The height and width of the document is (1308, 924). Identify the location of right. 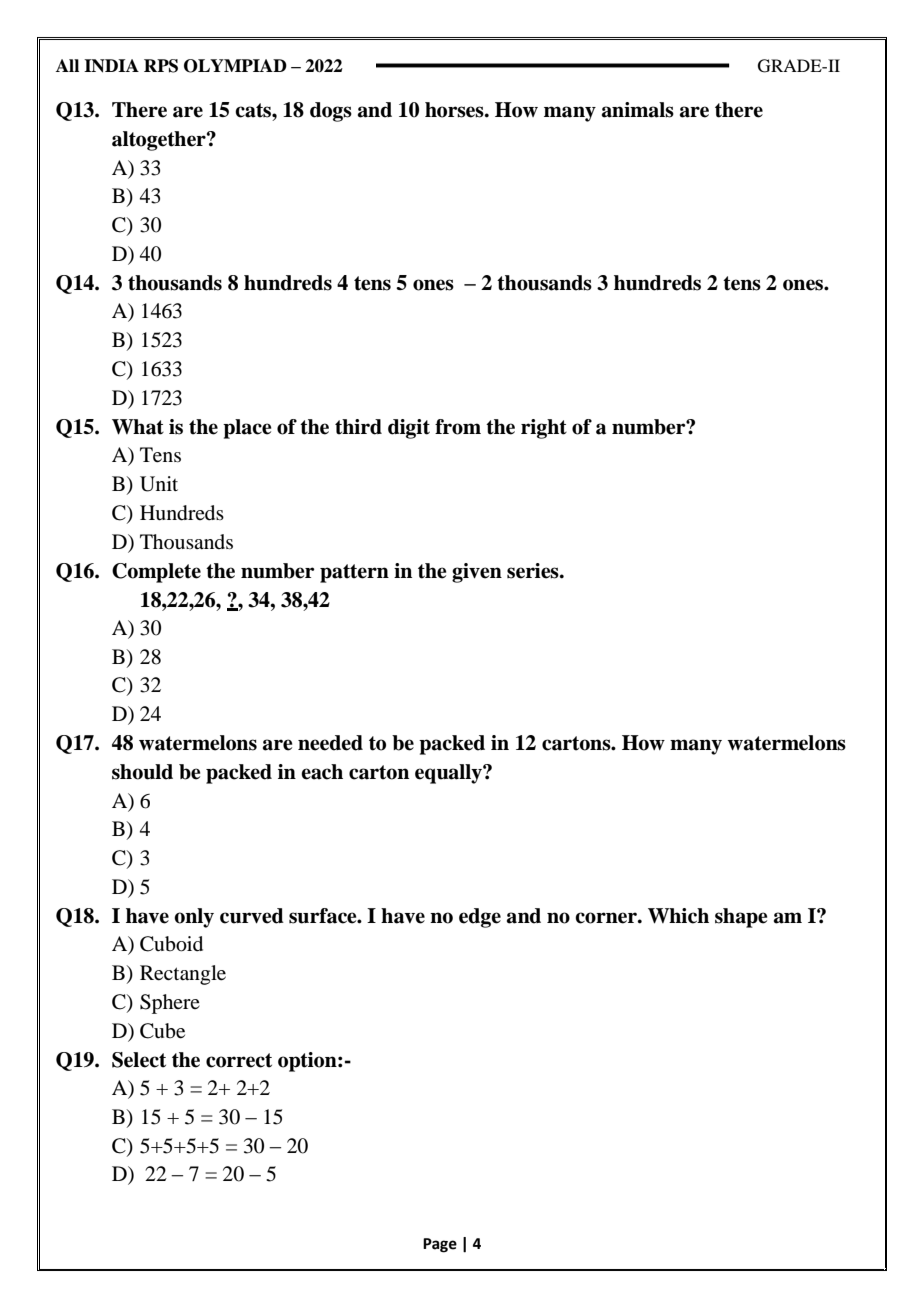
(544, 429).
